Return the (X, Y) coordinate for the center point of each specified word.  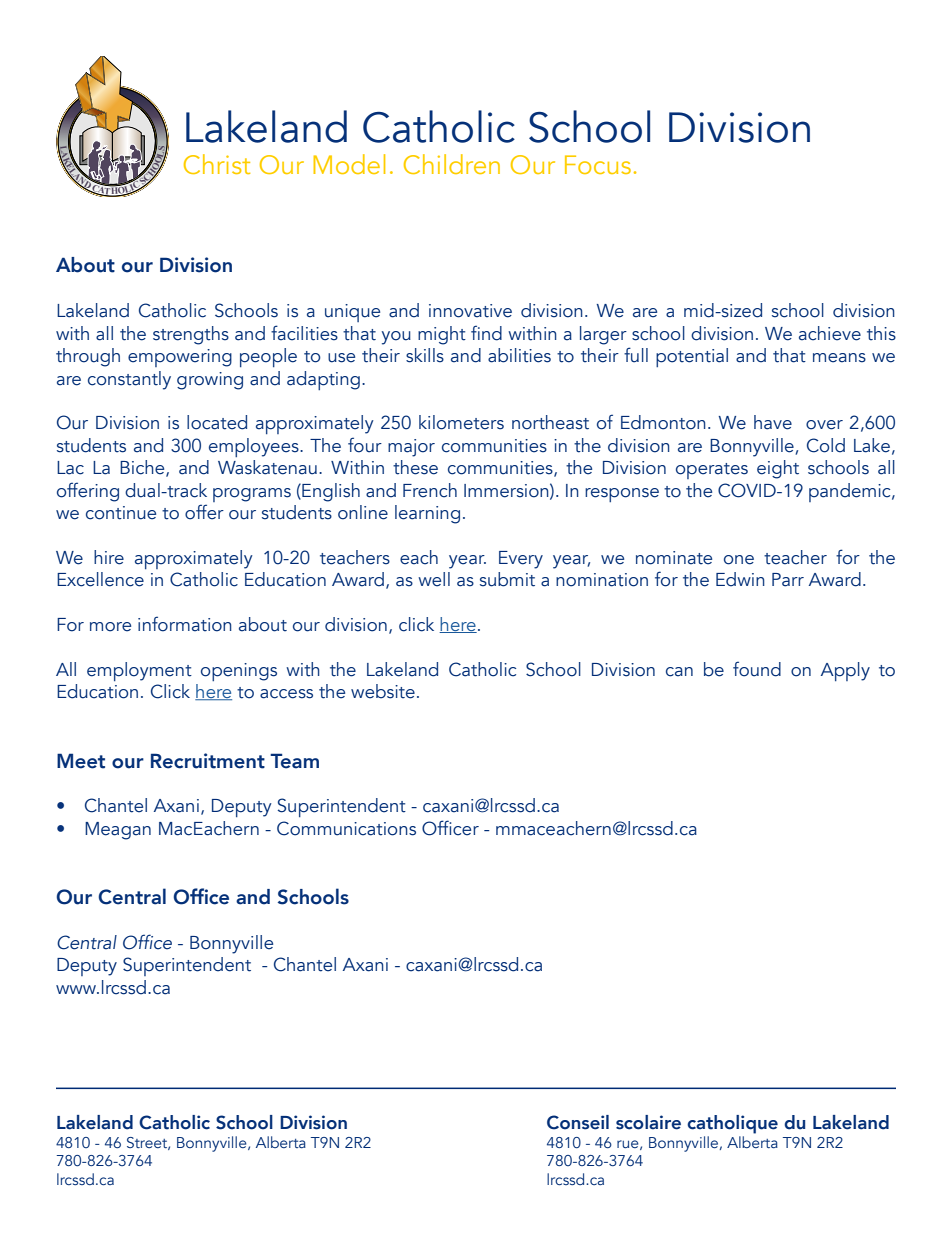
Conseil (578, 1122)
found (757, 669)
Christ (217, 164)
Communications (346, 828)
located (217, 422)
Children (452, 164)
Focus (598, 164)
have (773, 422)
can (679, 672)
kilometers (461, 422)
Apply (845, 671)
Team (294, 761)
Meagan (118, 831)
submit (507, 579)
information (185, 624)
